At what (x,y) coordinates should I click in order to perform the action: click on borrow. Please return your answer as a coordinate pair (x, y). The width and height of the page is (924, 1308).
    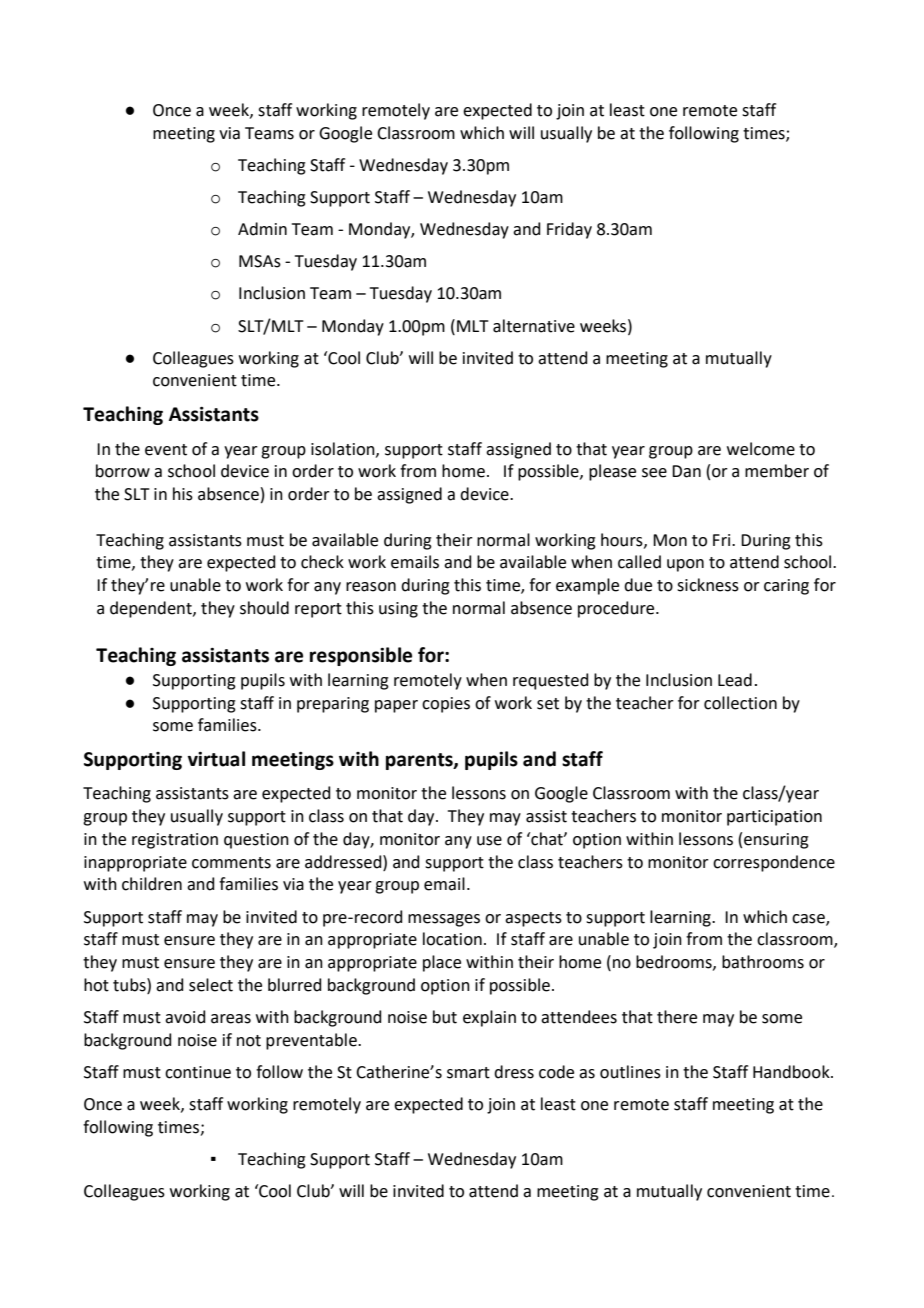
    Looking at the image, I should click on (123, 471).
